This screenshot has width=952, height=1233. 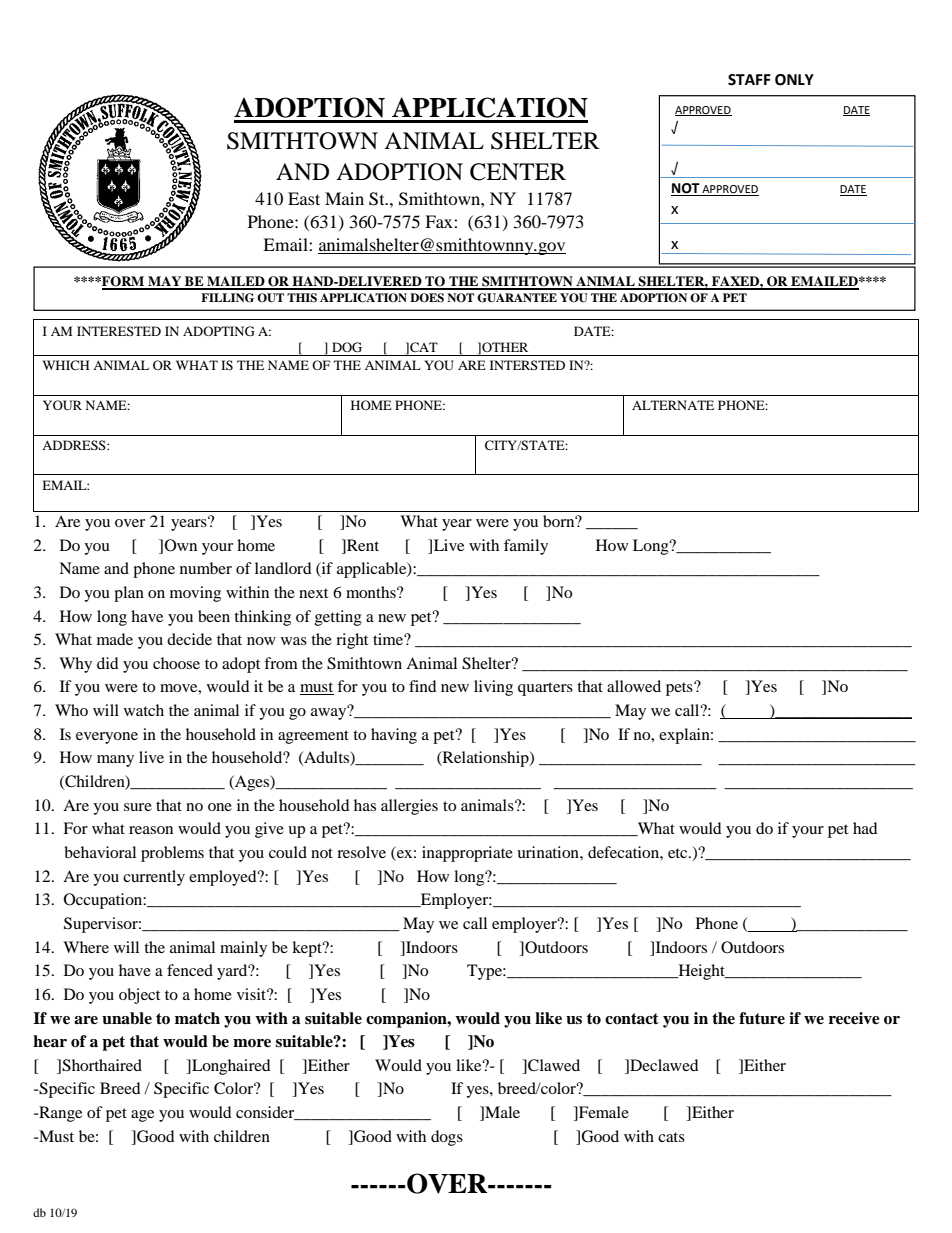 I want to click on ALTERNATE, so click(x=673, y=405).
